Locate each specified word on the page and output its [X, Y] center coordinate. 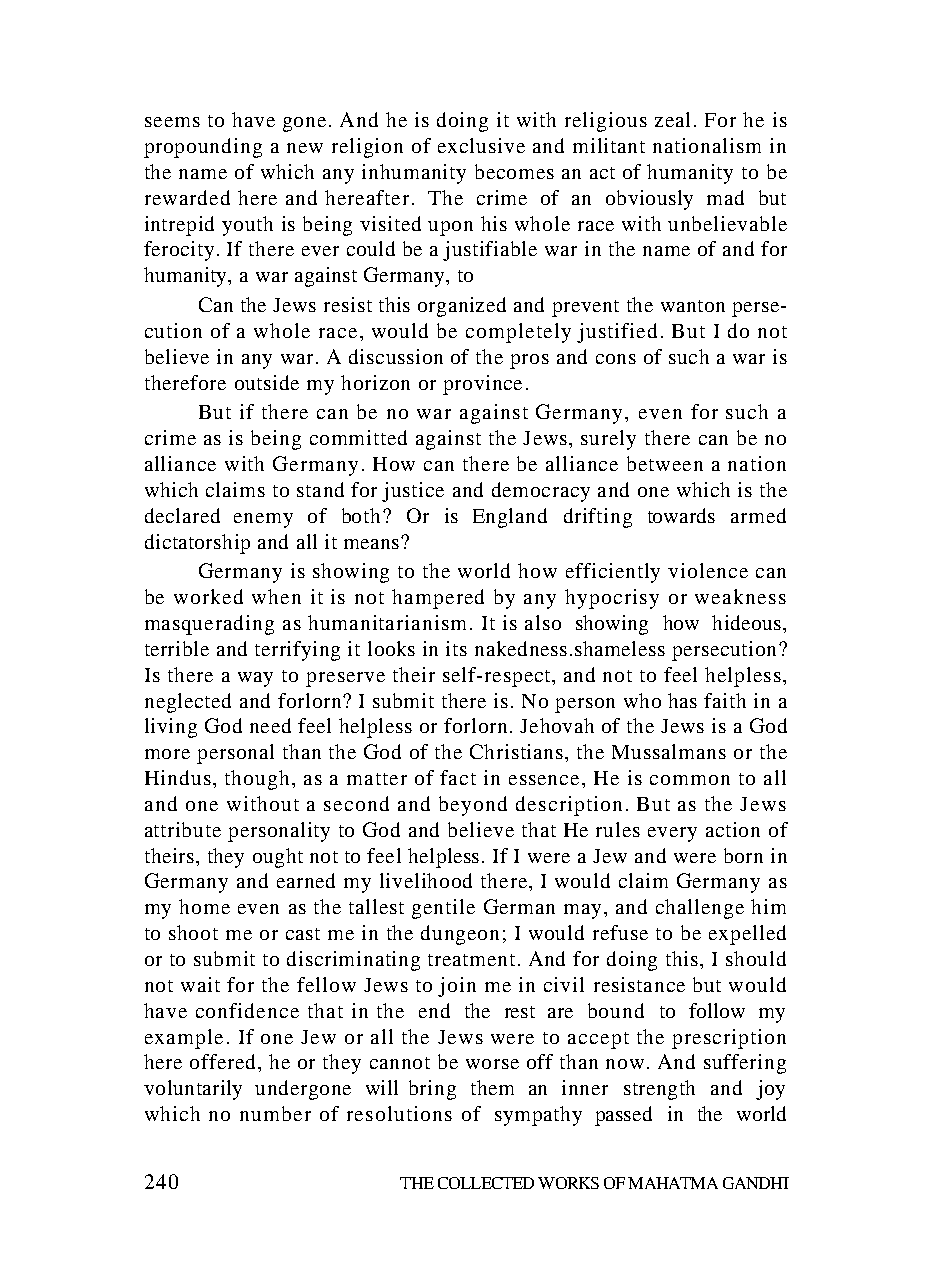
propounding [203, 148]
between [665, 463]
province [482, 385]
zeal [672, 119]
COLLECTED [486, 1183]
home [204, 906]
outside [267, 382]
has [682, 700]
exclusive [481, 145]
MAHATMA [673, 1183]
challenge [700, 909]
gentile [443, 909]
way [255, 679]
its [456, 648]
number [275, 1113]
